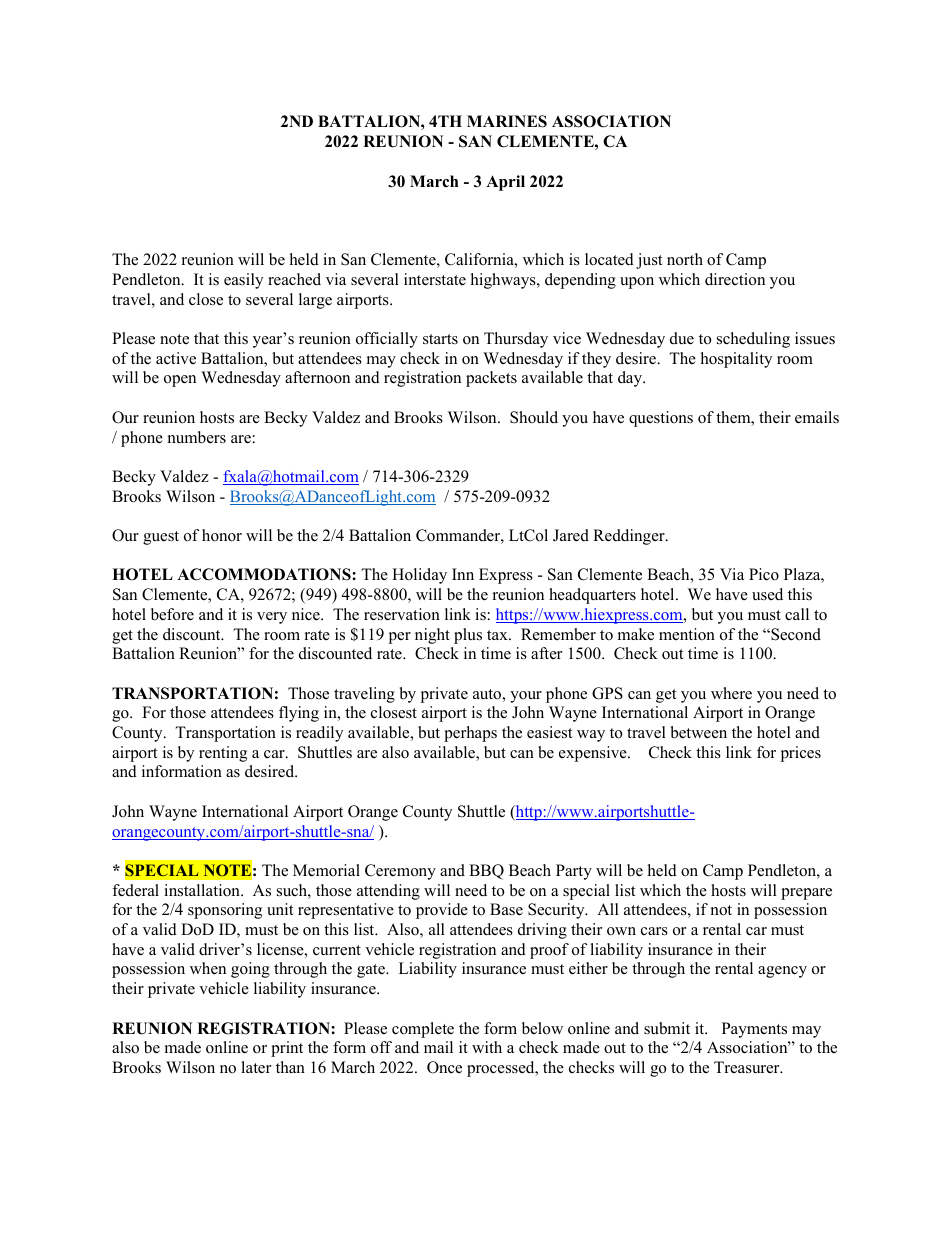 The width and height of the screenshot is (952, 1233). I want to click on before, so click(172, 614).
